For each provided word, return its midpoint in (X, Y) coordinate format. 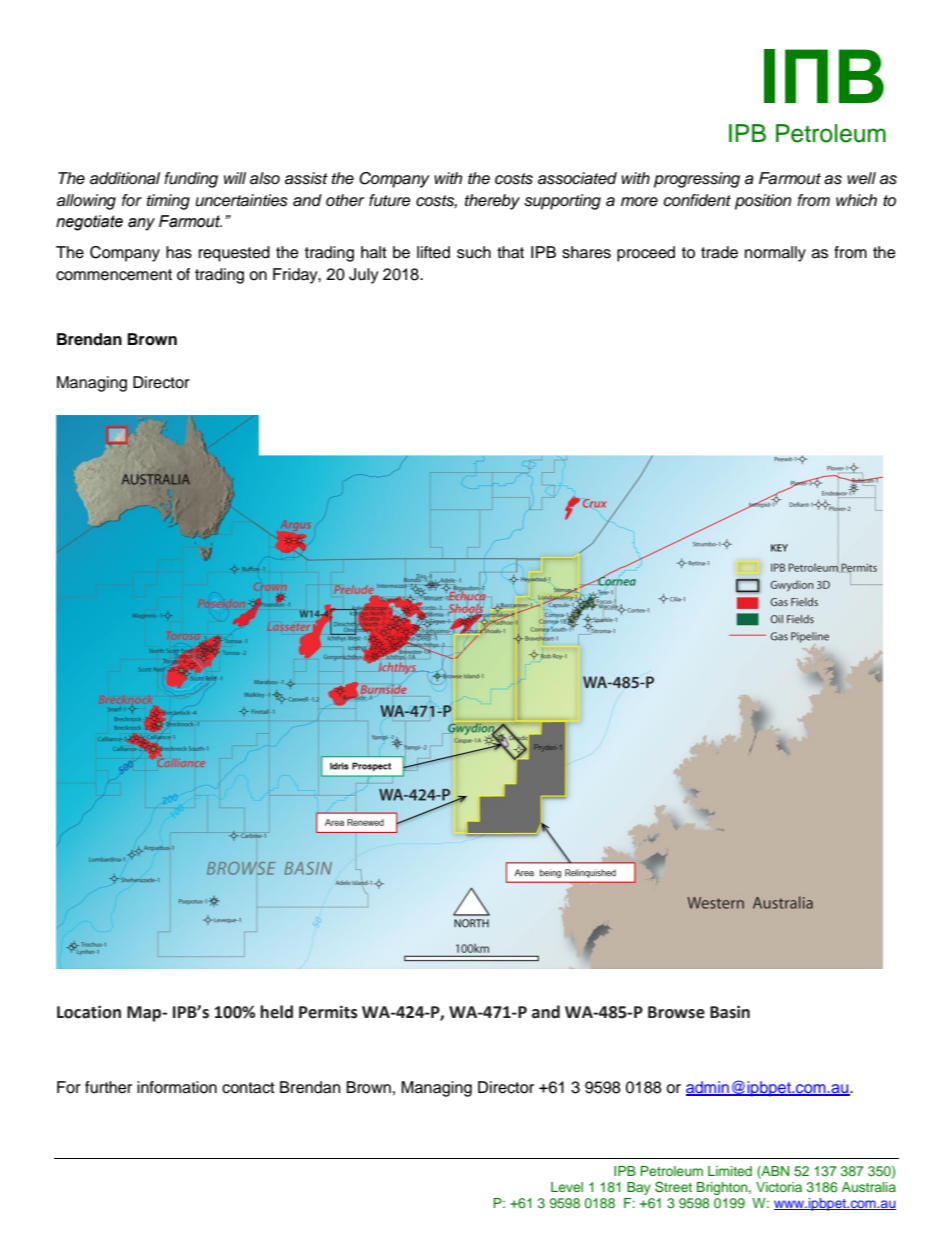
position (763, 202)
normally (775, 254)
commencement (114, 275)
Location (89, 1012)
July (364, 276)
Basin (730, 1012)
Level (567, 1187)
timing (168, 202)
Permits (328, 1012)
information (177, 1087)
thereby (492, 202)
